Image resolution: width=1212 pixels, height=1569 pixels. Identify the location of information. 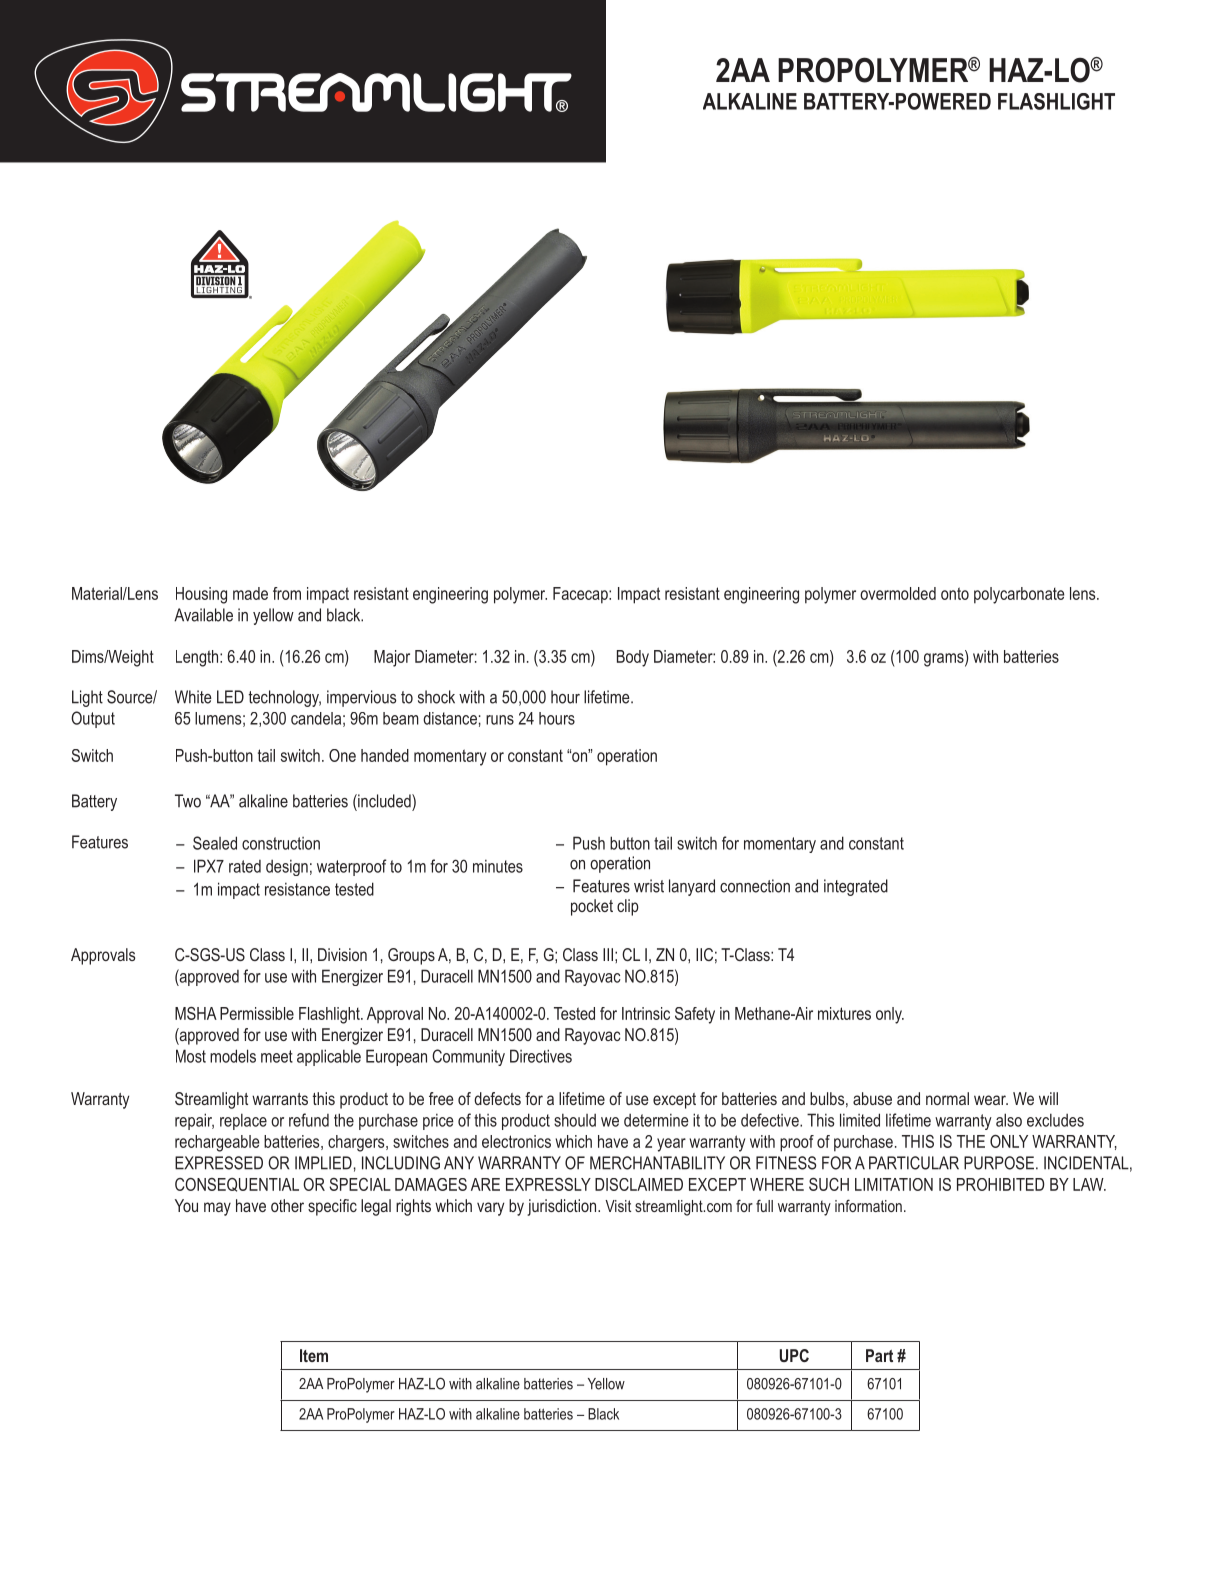
(868, 1205).
